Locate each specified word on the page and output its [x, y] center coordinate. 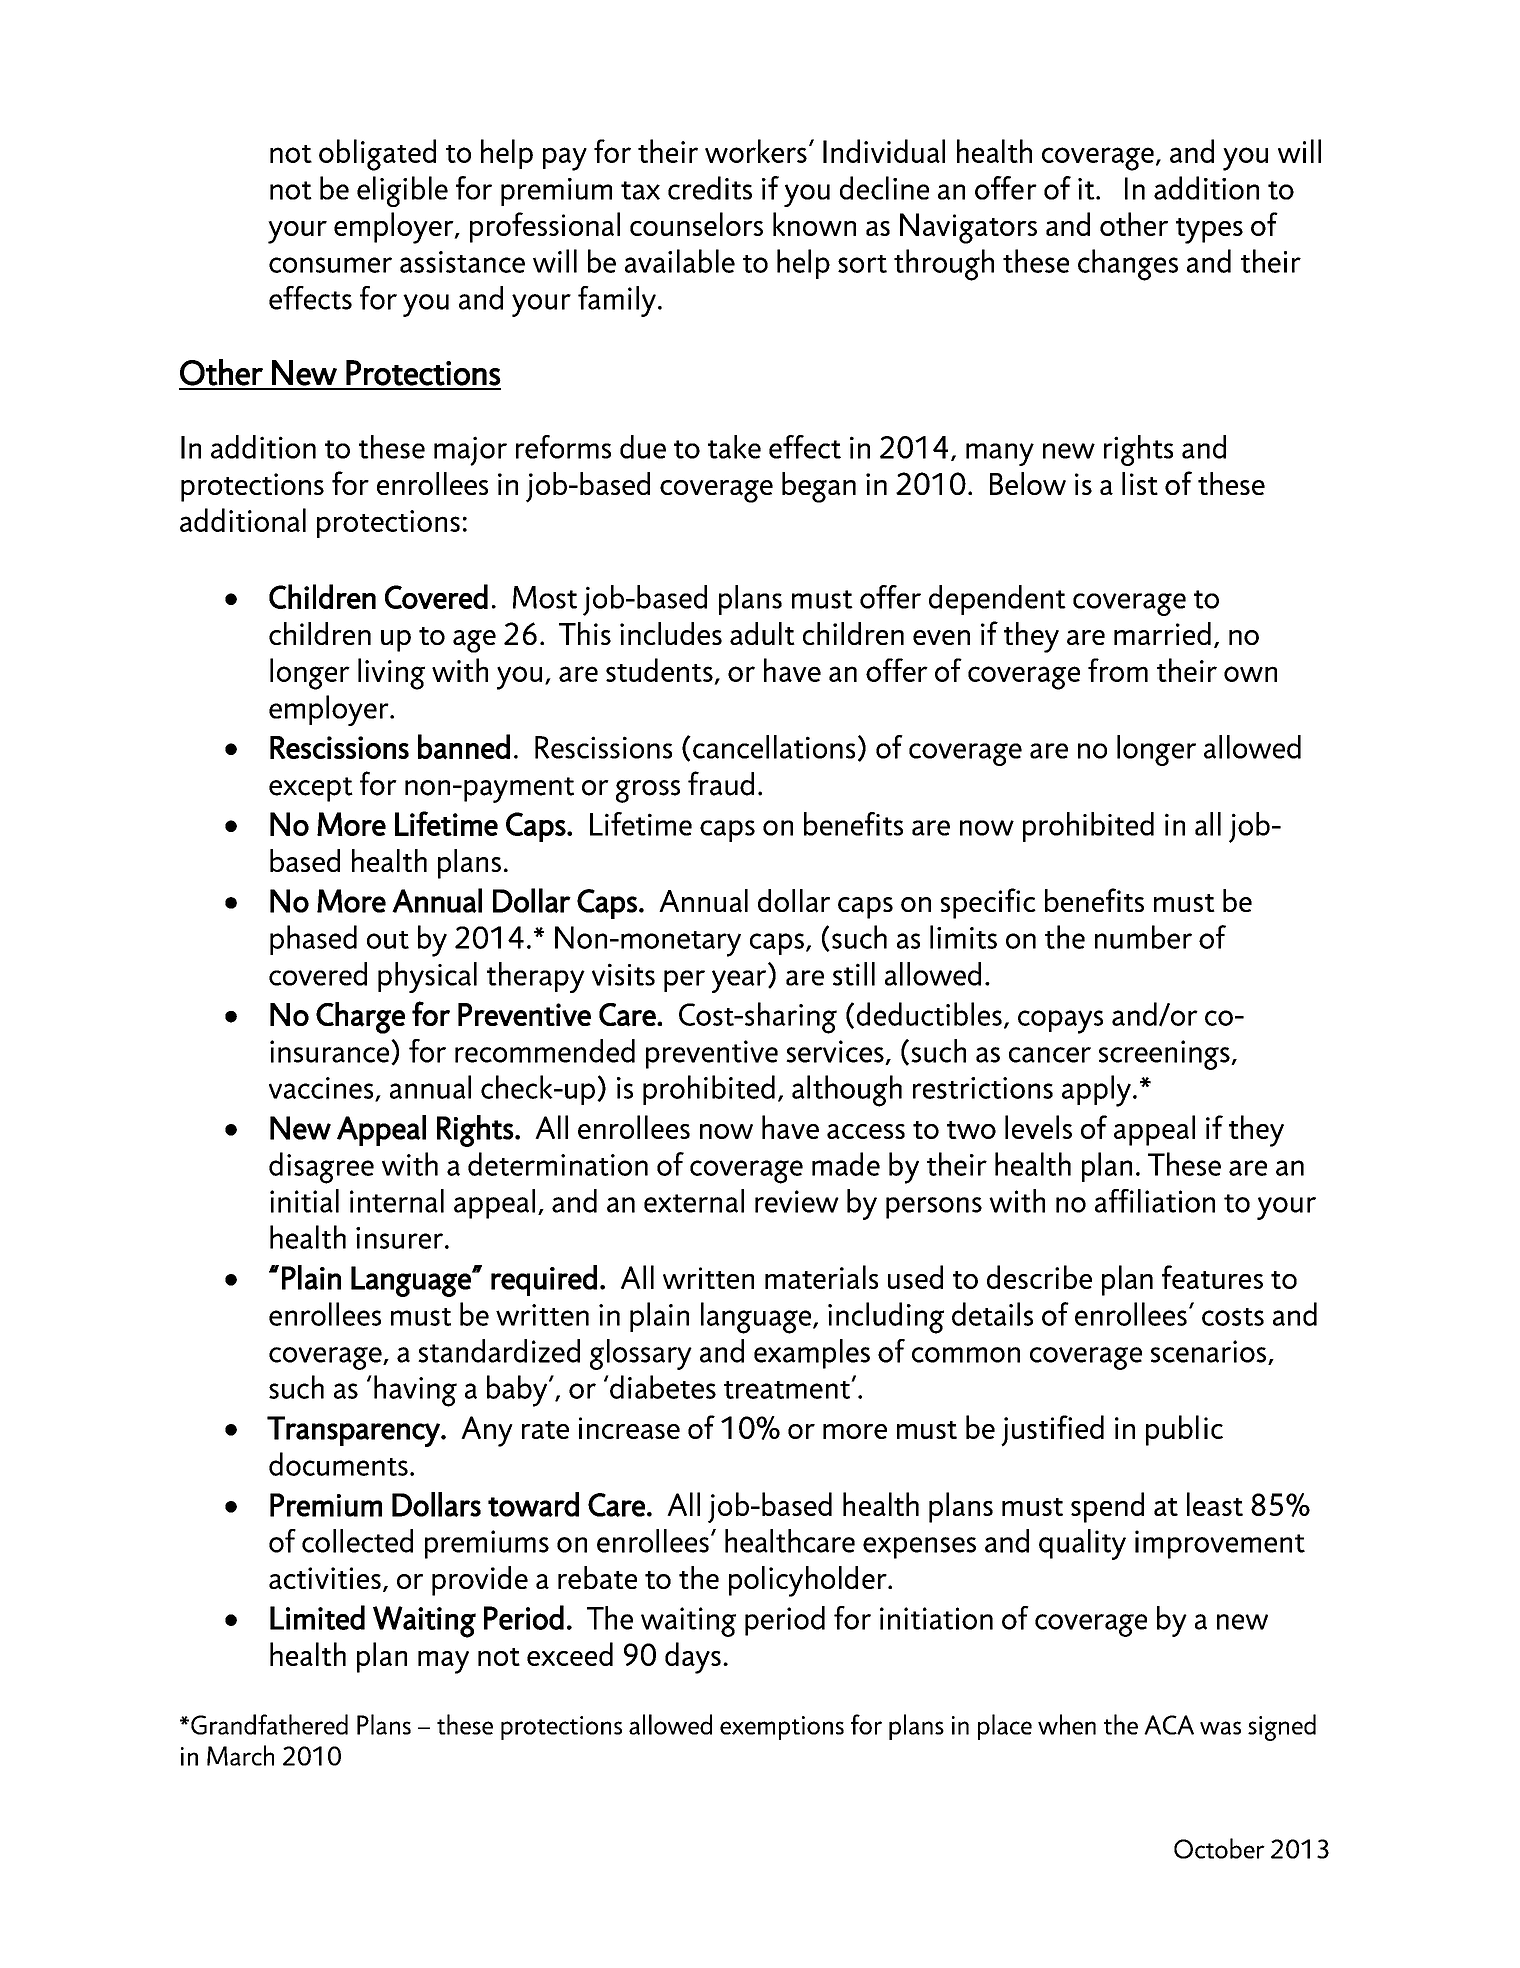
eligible [402, 191]
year [740, 981]
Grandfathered [269, 1724]
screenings [1165, 1055]
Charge [360, 1018]
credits [710, 188]
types [1209, 231]
